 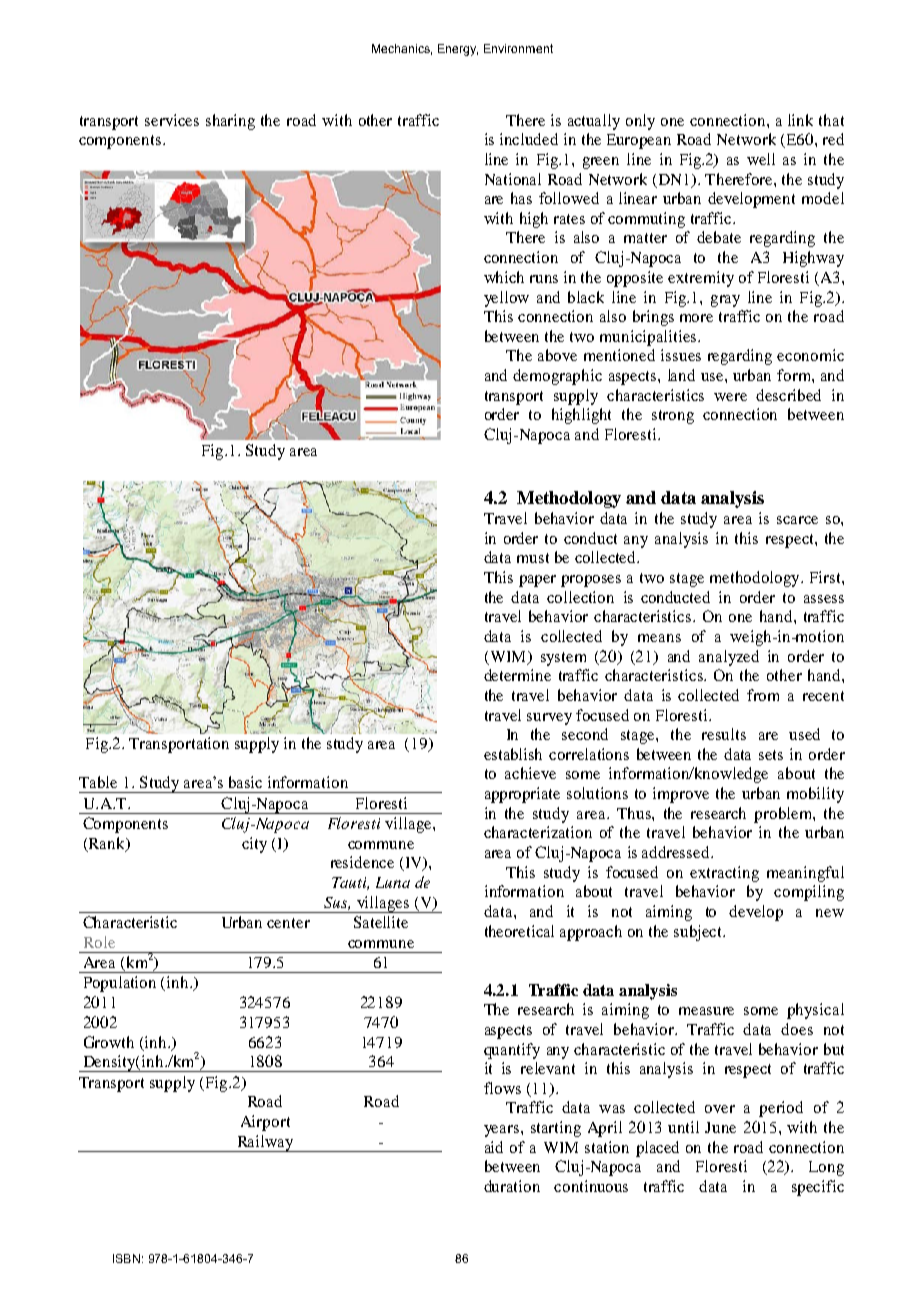 I want to click on determine, so click(x=517, y=675).
